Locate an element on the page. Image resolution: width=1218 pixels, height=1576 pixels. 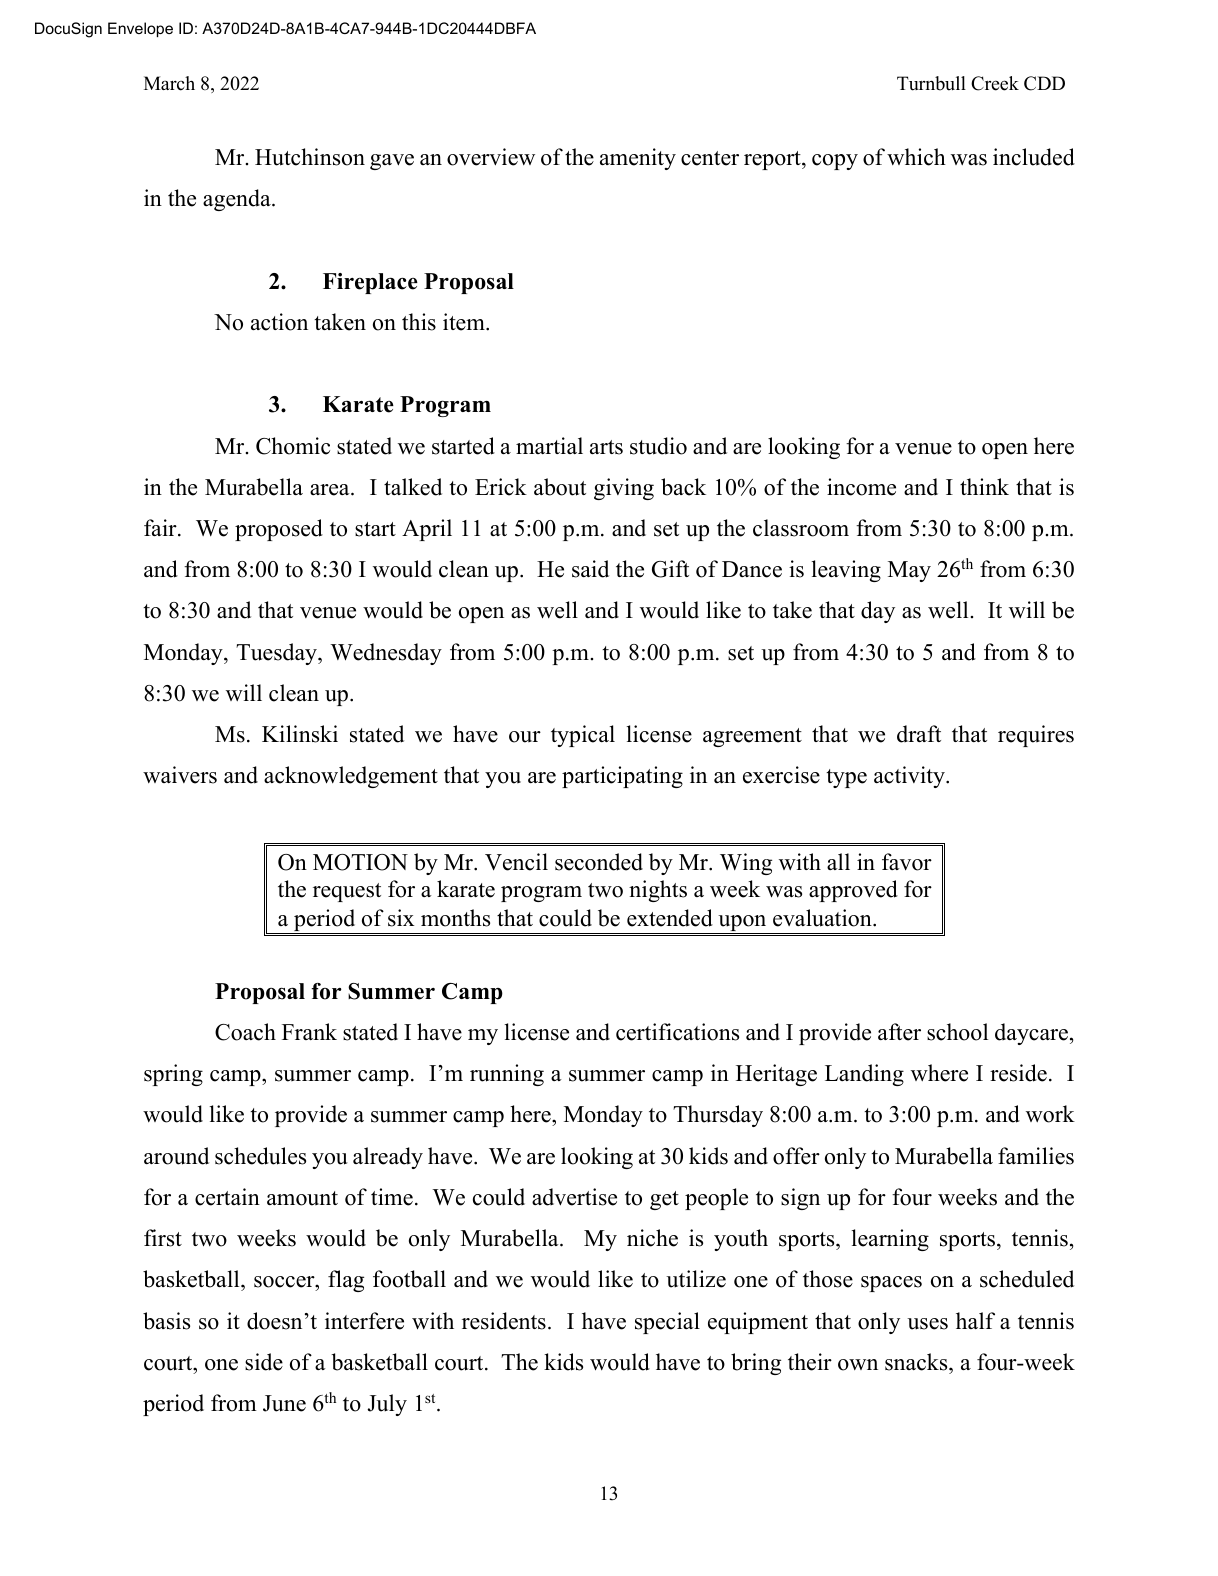
typical is located at coordinates (583, 736).
